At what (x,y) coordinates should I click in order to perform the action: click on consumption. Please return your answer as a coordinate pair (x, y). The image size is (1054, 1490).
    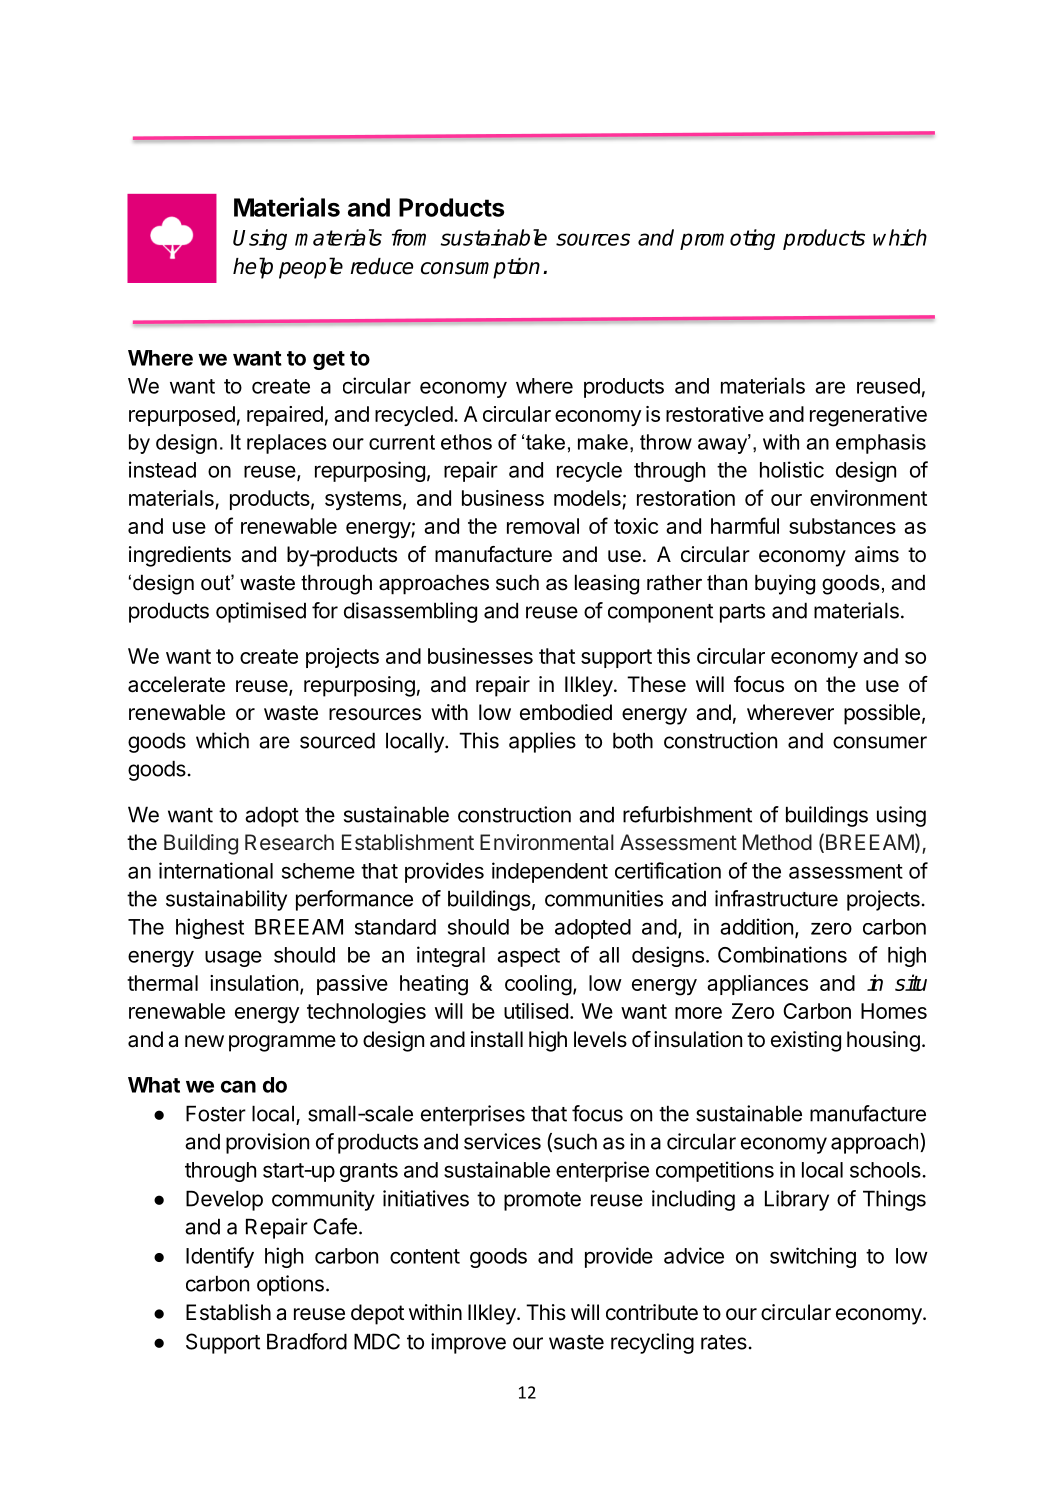
    Looking at the image, I should click on (480, 268).
